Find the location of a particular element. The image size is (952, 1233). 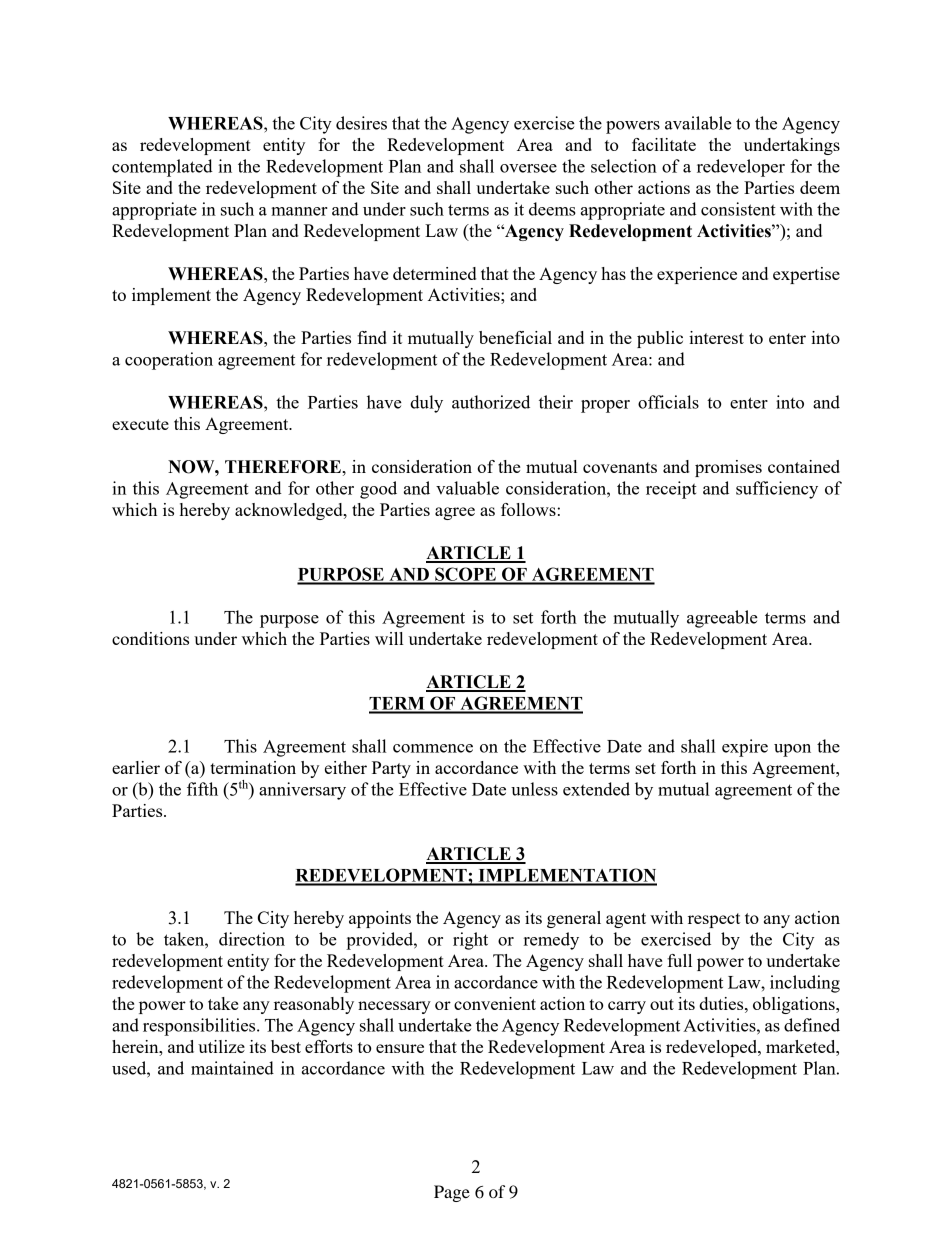

available is located at coordinates (698, 123).
